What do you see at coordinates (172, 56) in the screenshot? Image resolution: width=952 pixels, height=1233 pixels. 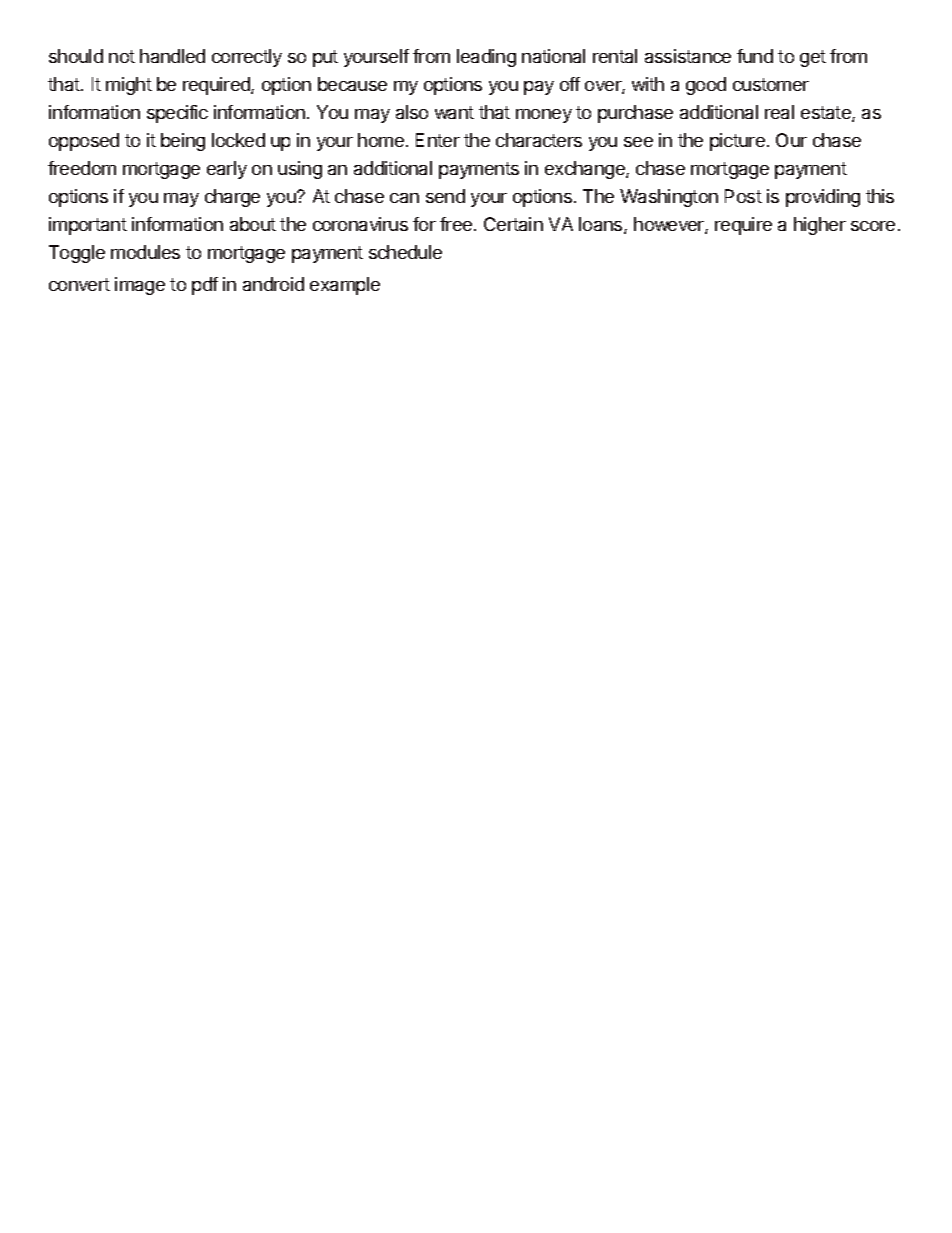 I see `handled` at bounding box center [172, 56].
